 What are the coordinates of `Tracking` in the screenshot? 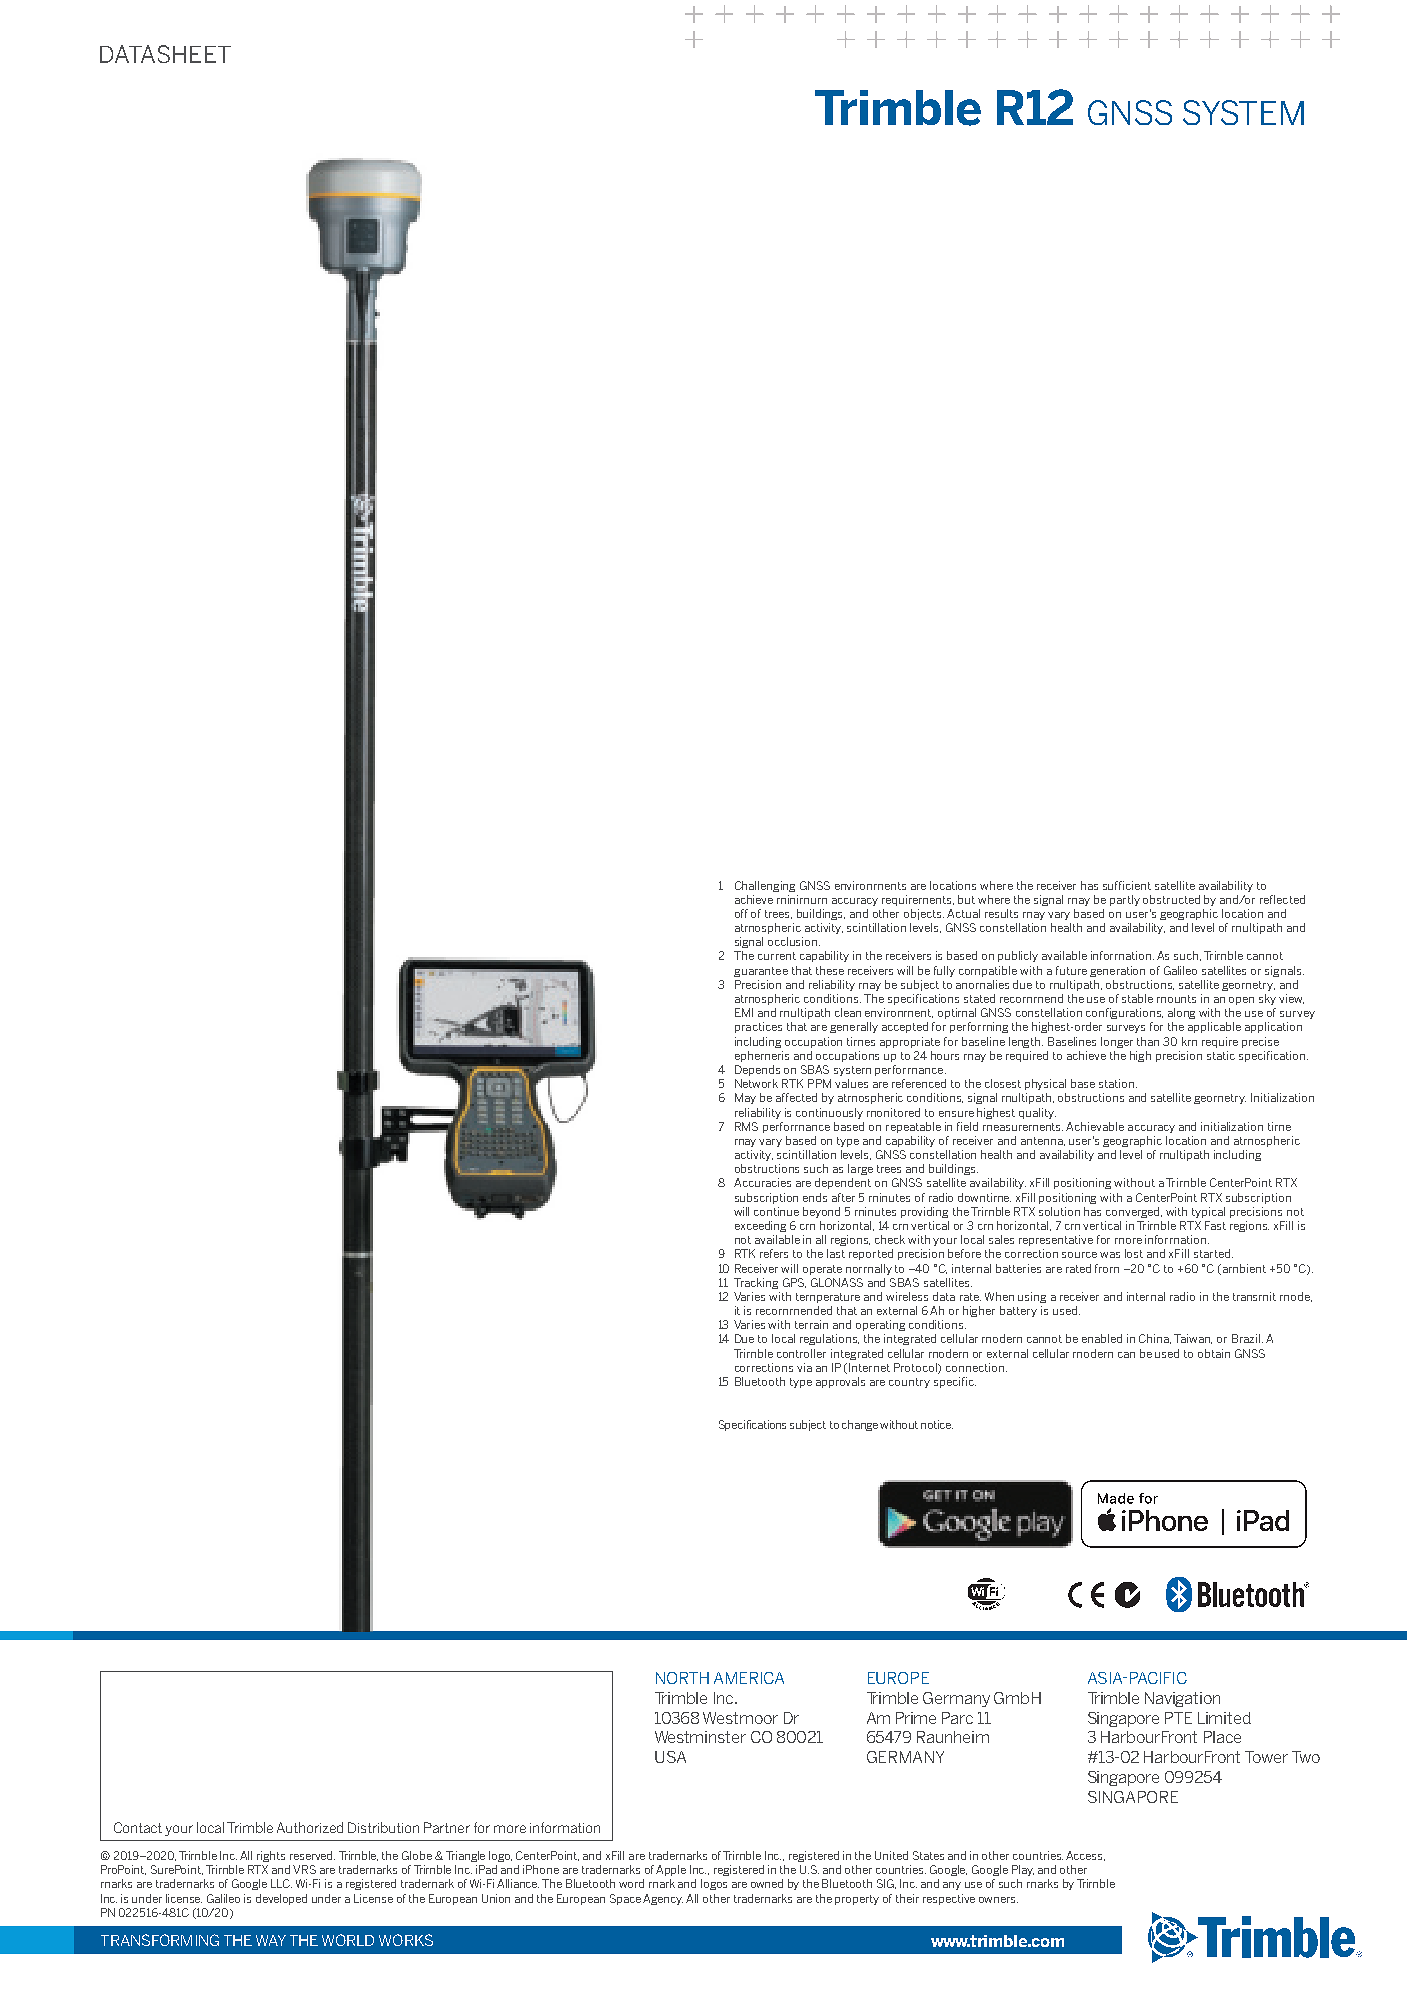 It's located at (756, 1283).
